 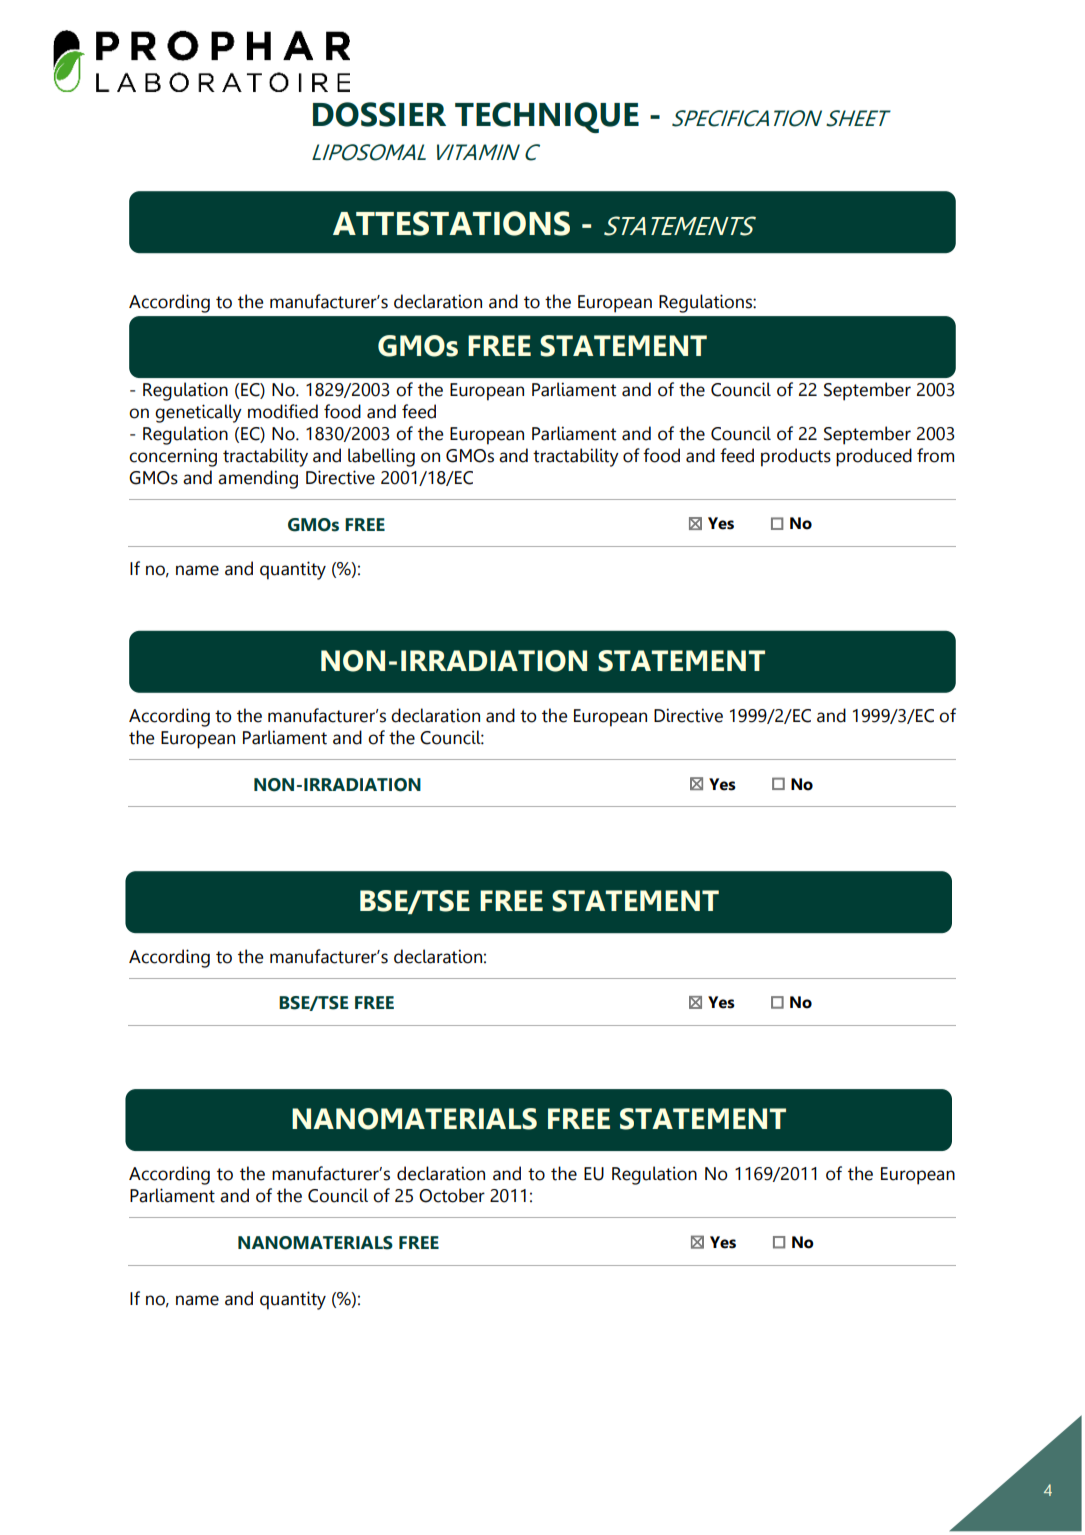 What do you see at coordinates (796, 457) in the screenshot?
I see `products` at bounding box center [796, 457].
